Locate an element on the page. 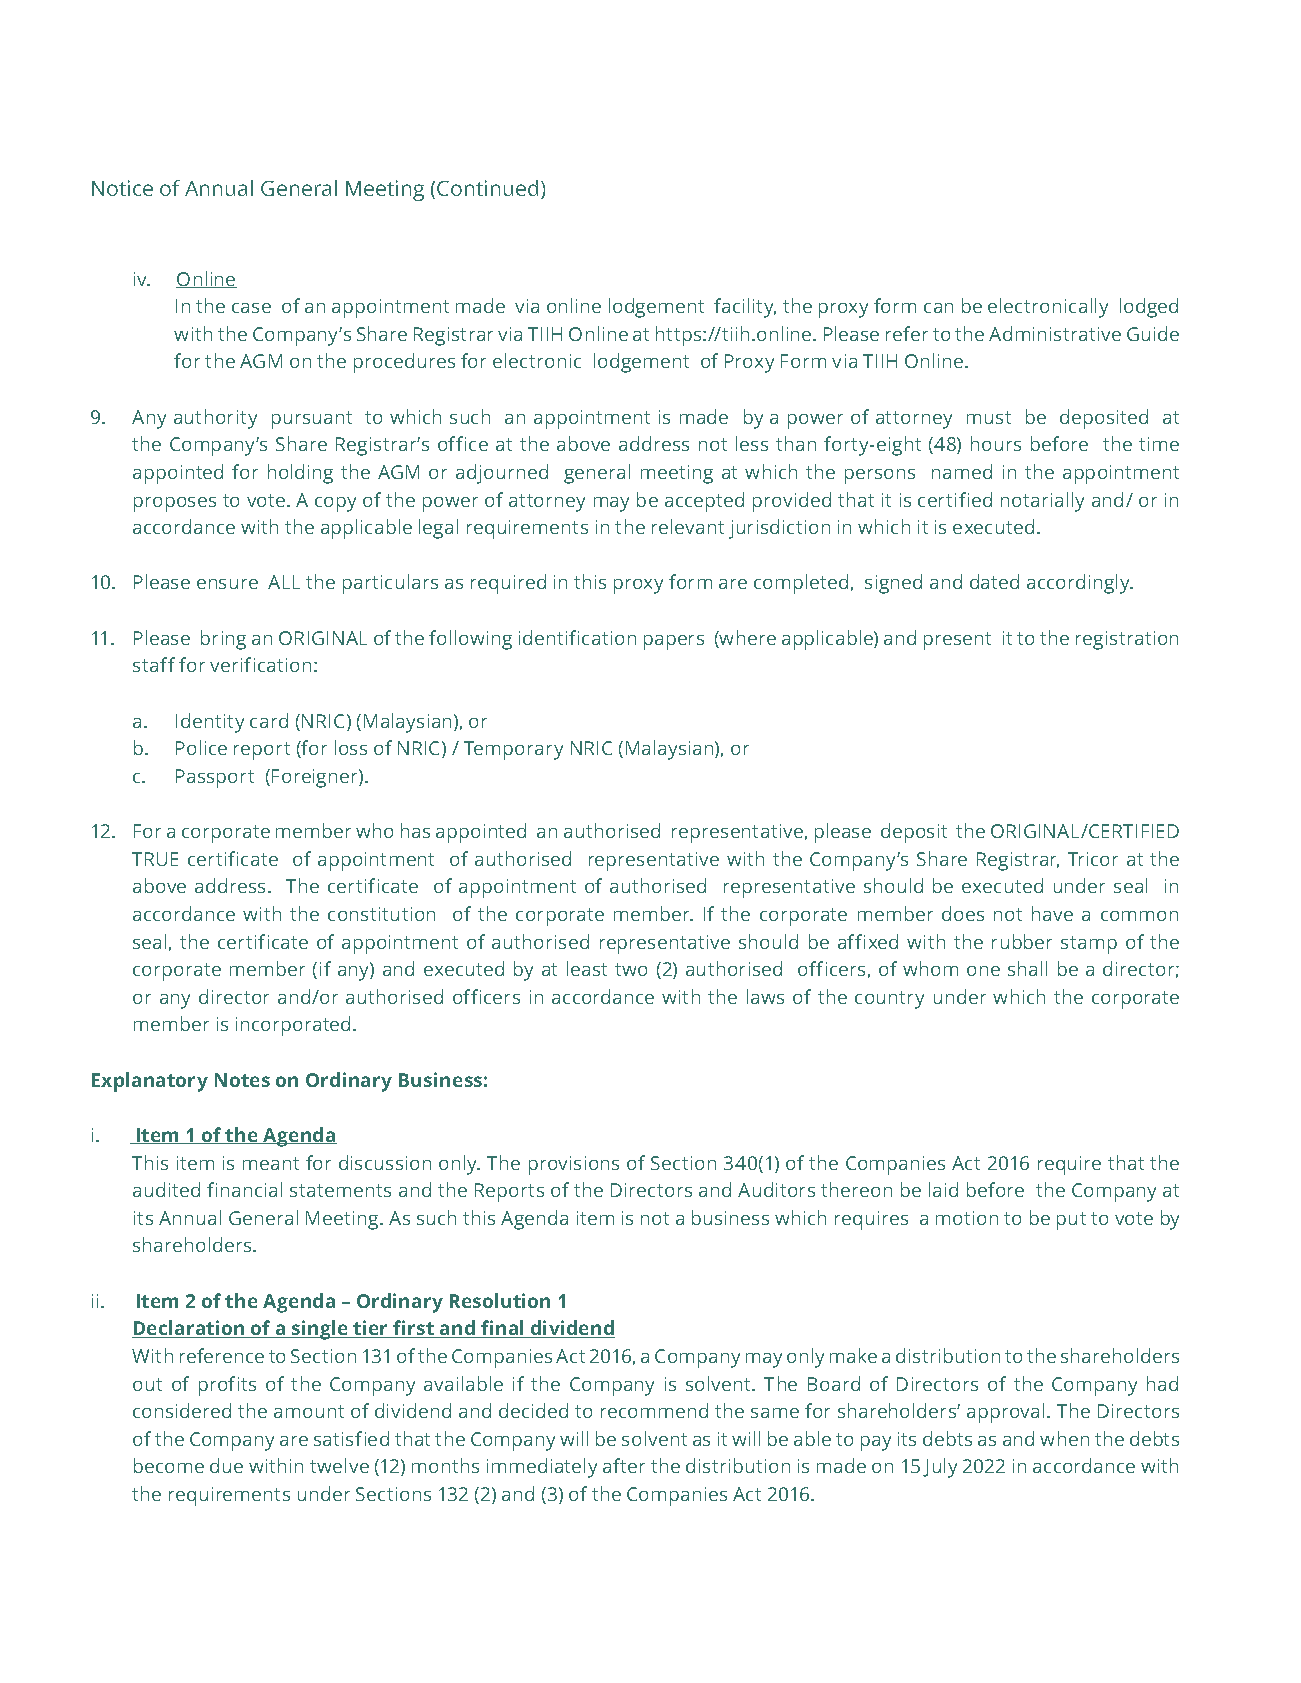  proposes is located at coordinates (175, 504).
